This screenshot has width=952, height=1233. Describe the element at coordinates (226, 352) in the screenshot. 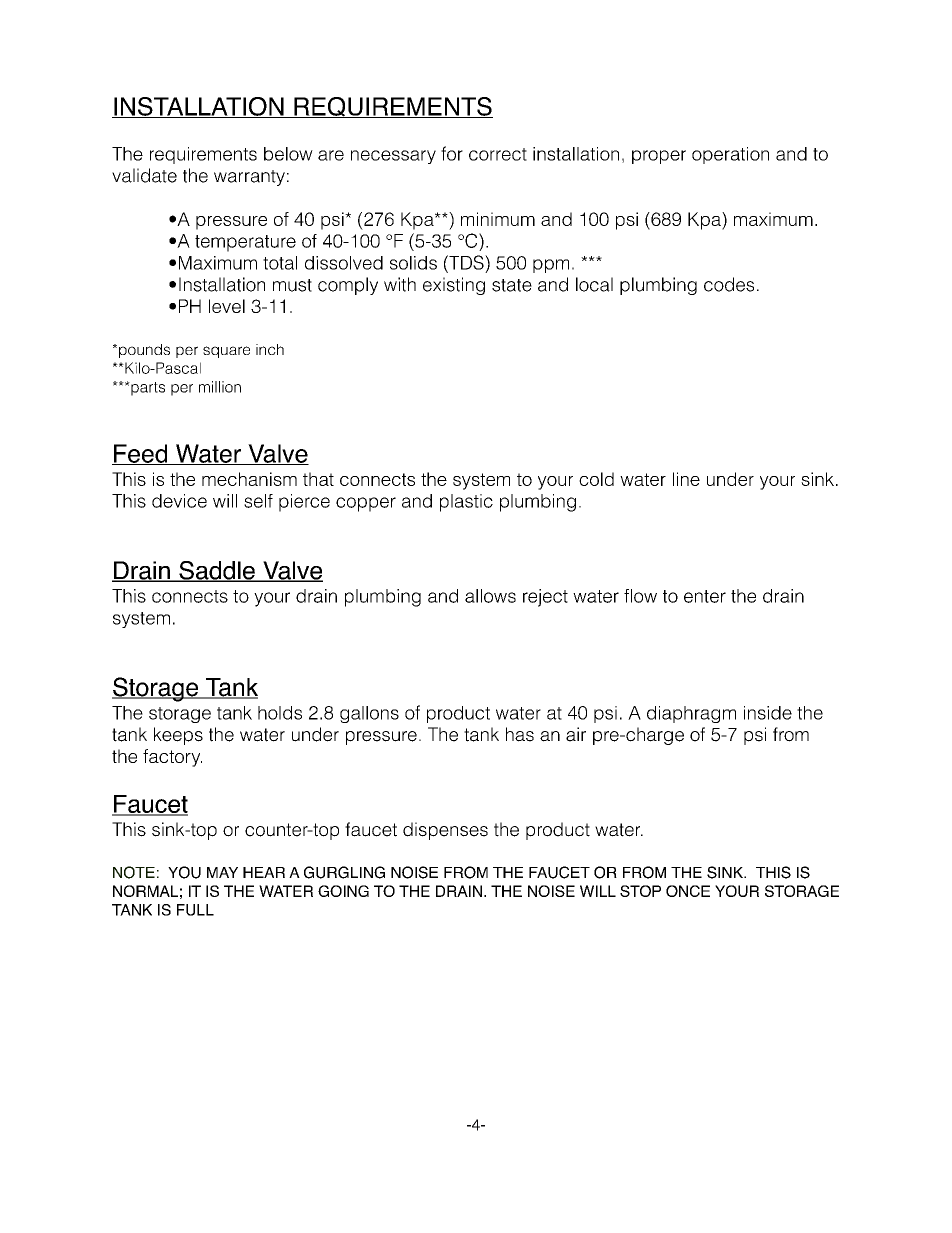

I see `square` at that location.
